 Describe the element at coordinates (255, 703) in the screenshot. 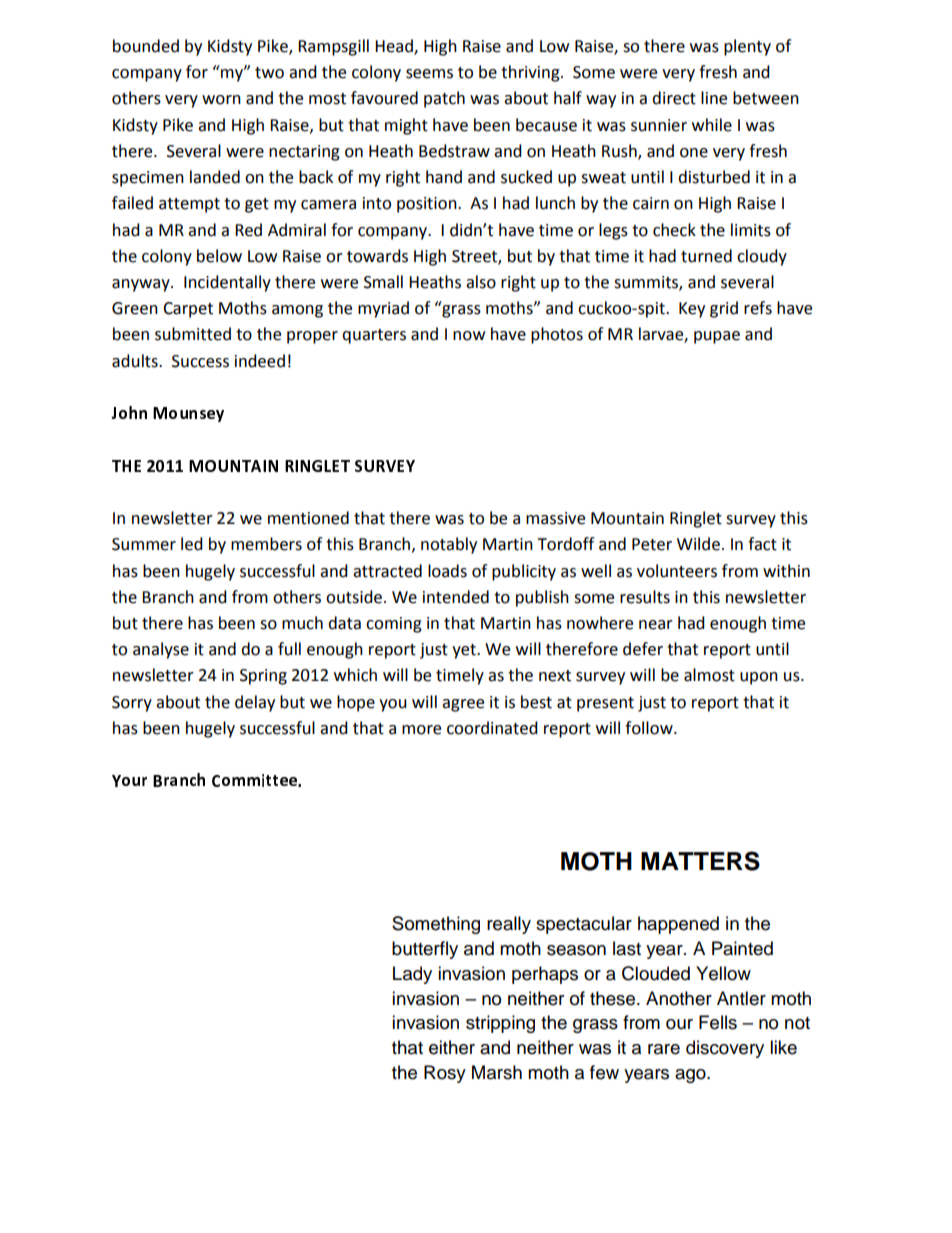

I see `delay` at that location.
